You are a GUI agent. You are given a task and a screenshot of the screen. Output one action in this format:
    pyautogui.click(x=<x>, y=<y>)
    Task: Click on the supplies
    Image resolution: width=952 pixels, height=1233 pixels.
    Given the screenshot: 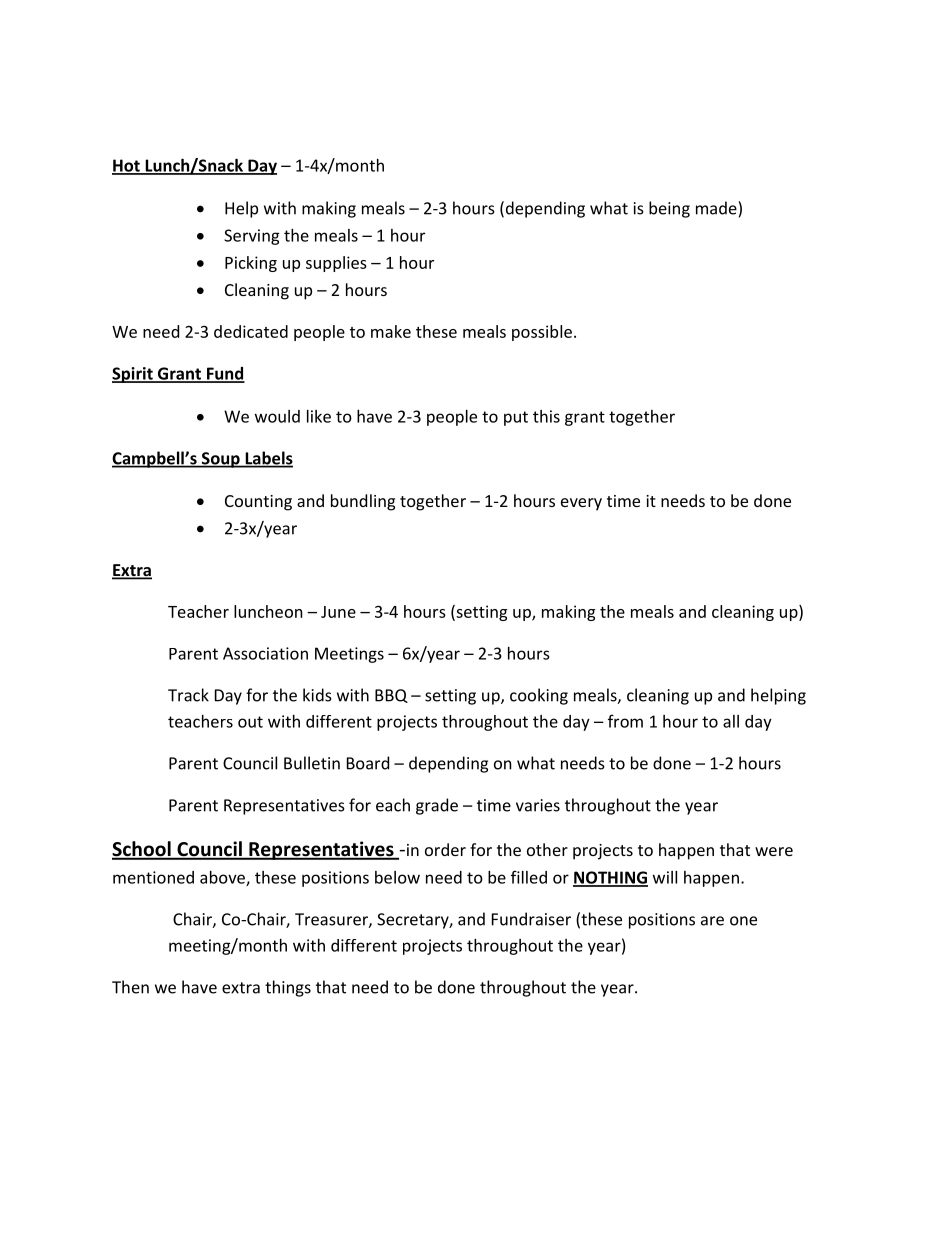 What is the action you would take?
    pyautogui.click(x=336, y=264)
